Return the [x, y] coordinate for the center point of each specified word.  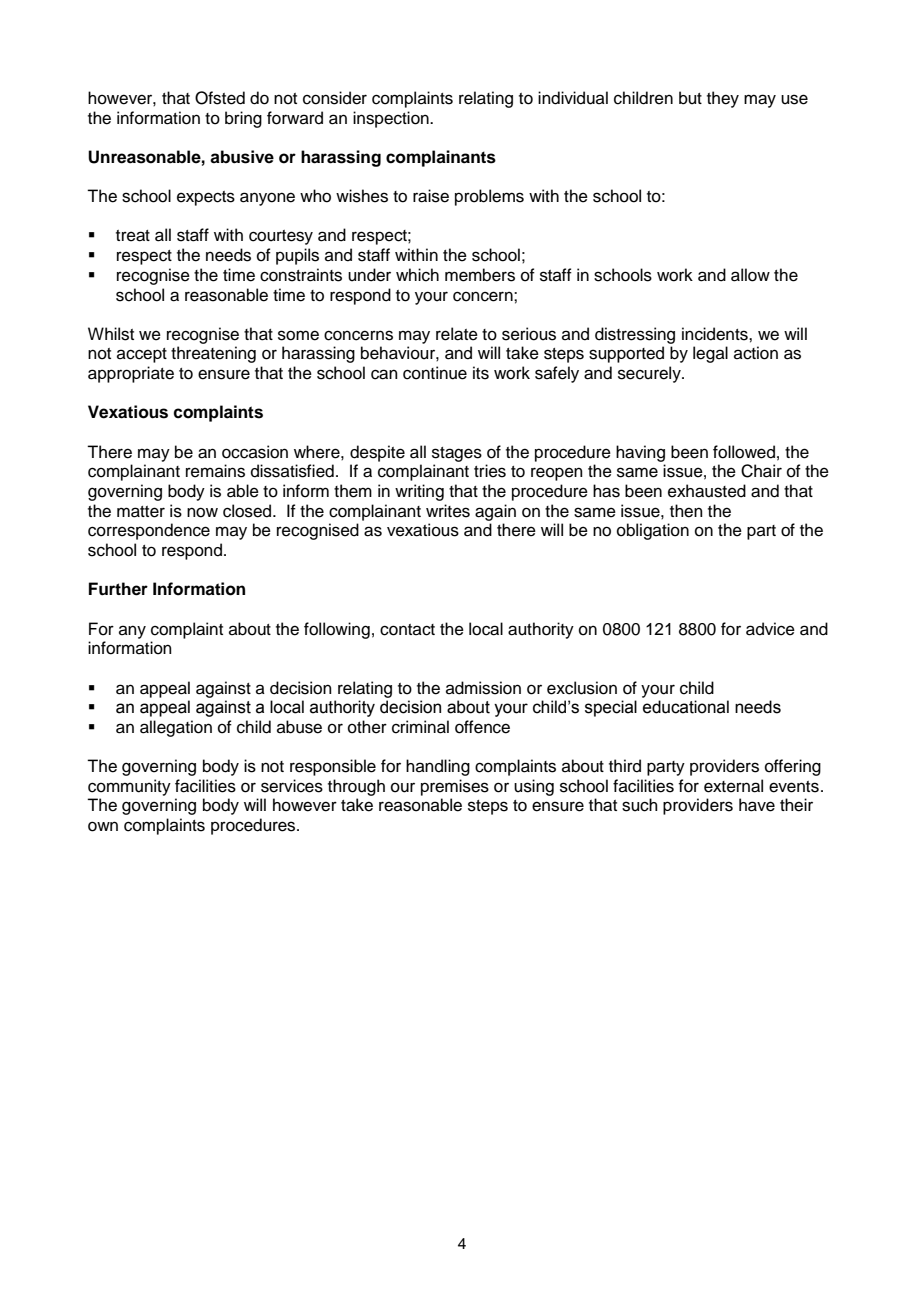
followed [744, 452]
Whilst [111, 334]
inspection [392, 119]
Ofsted [220, 98]
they [723, 99]
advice [770, 629]
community [129, 787]
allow [750, 275]
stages [457, 454]
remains [215, 471]
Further [118, 589]
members [480, 275]
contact [407, 630]
